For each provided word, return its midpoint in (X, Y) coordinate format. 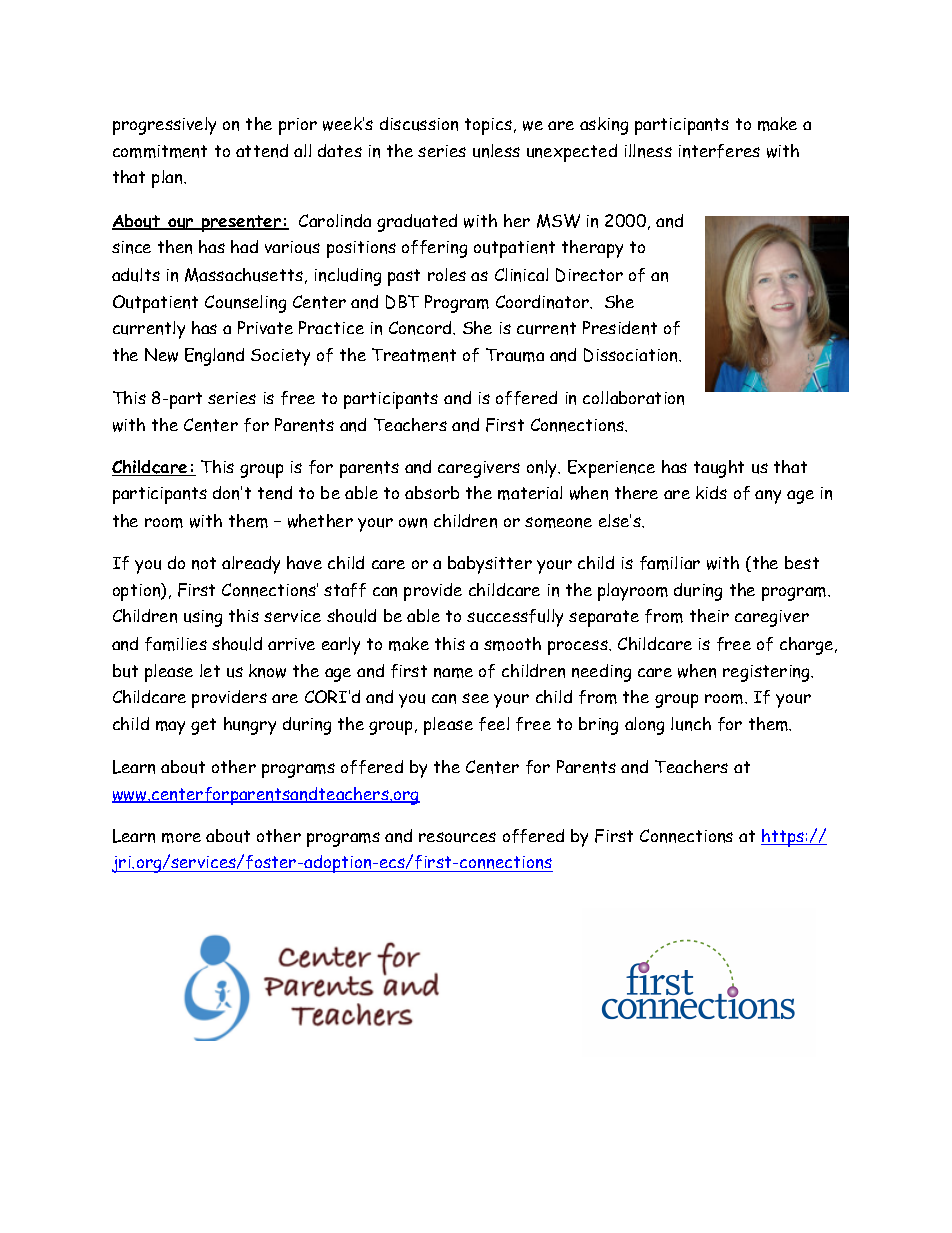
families (176, 644)
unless (496, 151)
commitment (160, 151)
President (620, 328)
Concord (421, 328)
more (181, 838)
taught (719, 469)
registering (768, 673)
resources (457, 837)
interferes (719, 151)
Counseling (245, 304)
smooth (512, 644)
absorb (432, 492)
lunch (691, 724)
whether (320, 521)
